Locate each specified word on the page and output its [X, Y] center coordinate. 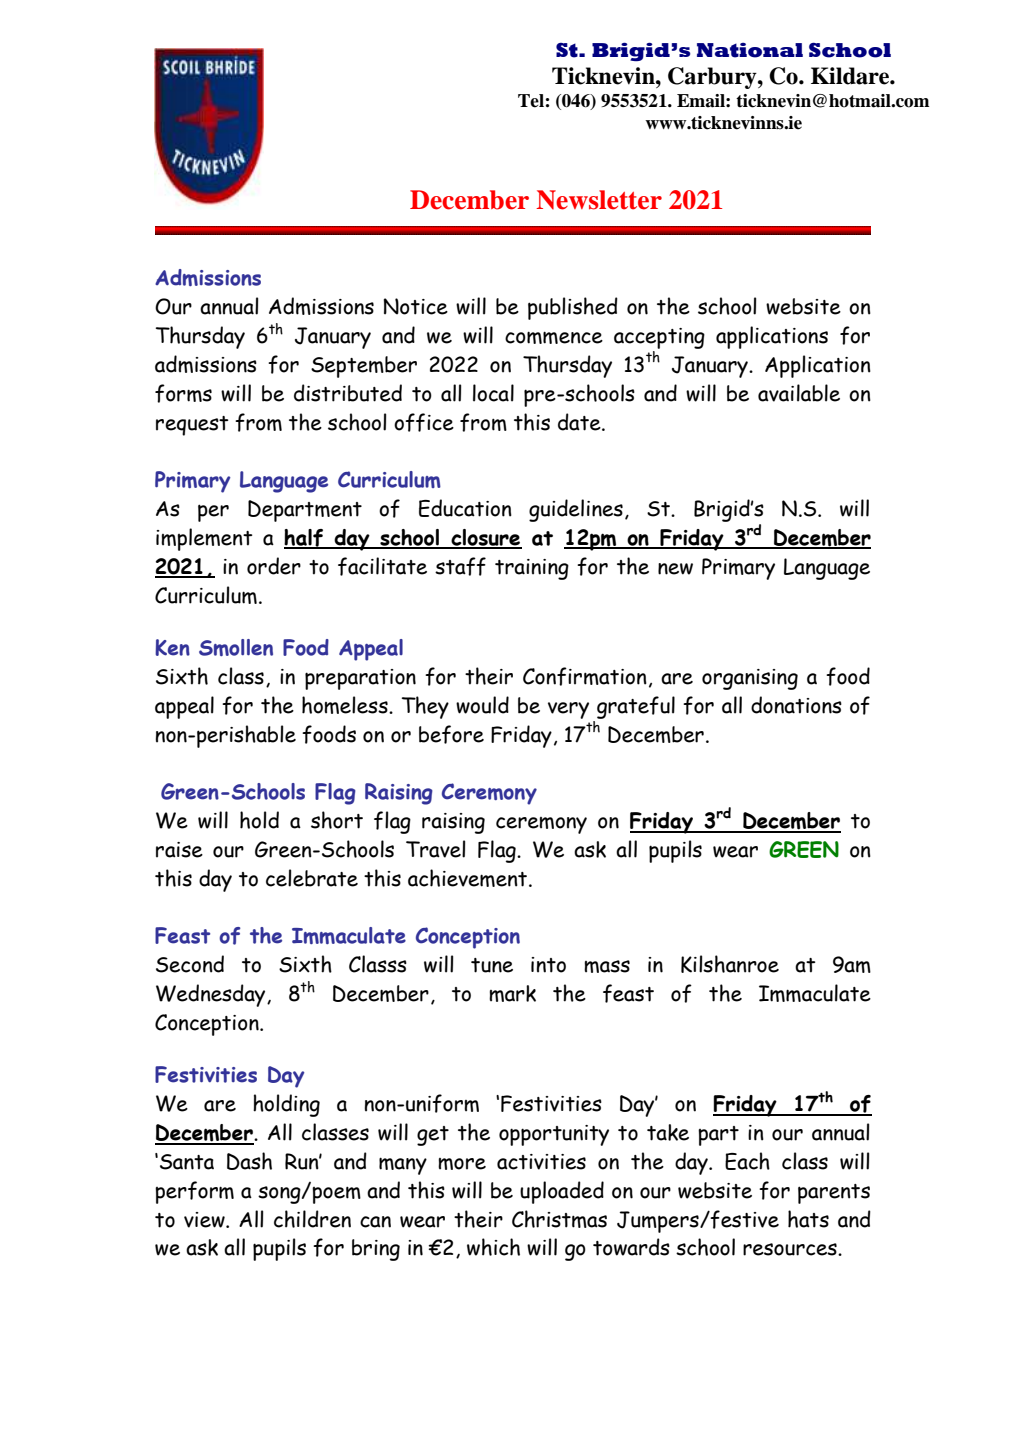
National [750, 50]
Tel [531, 101]
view [205, 1220]
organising [750, 679]
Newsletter [599, 200]
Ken [172, 647]
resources [791, 1249]
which [493, 1247]
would [482, 705]
